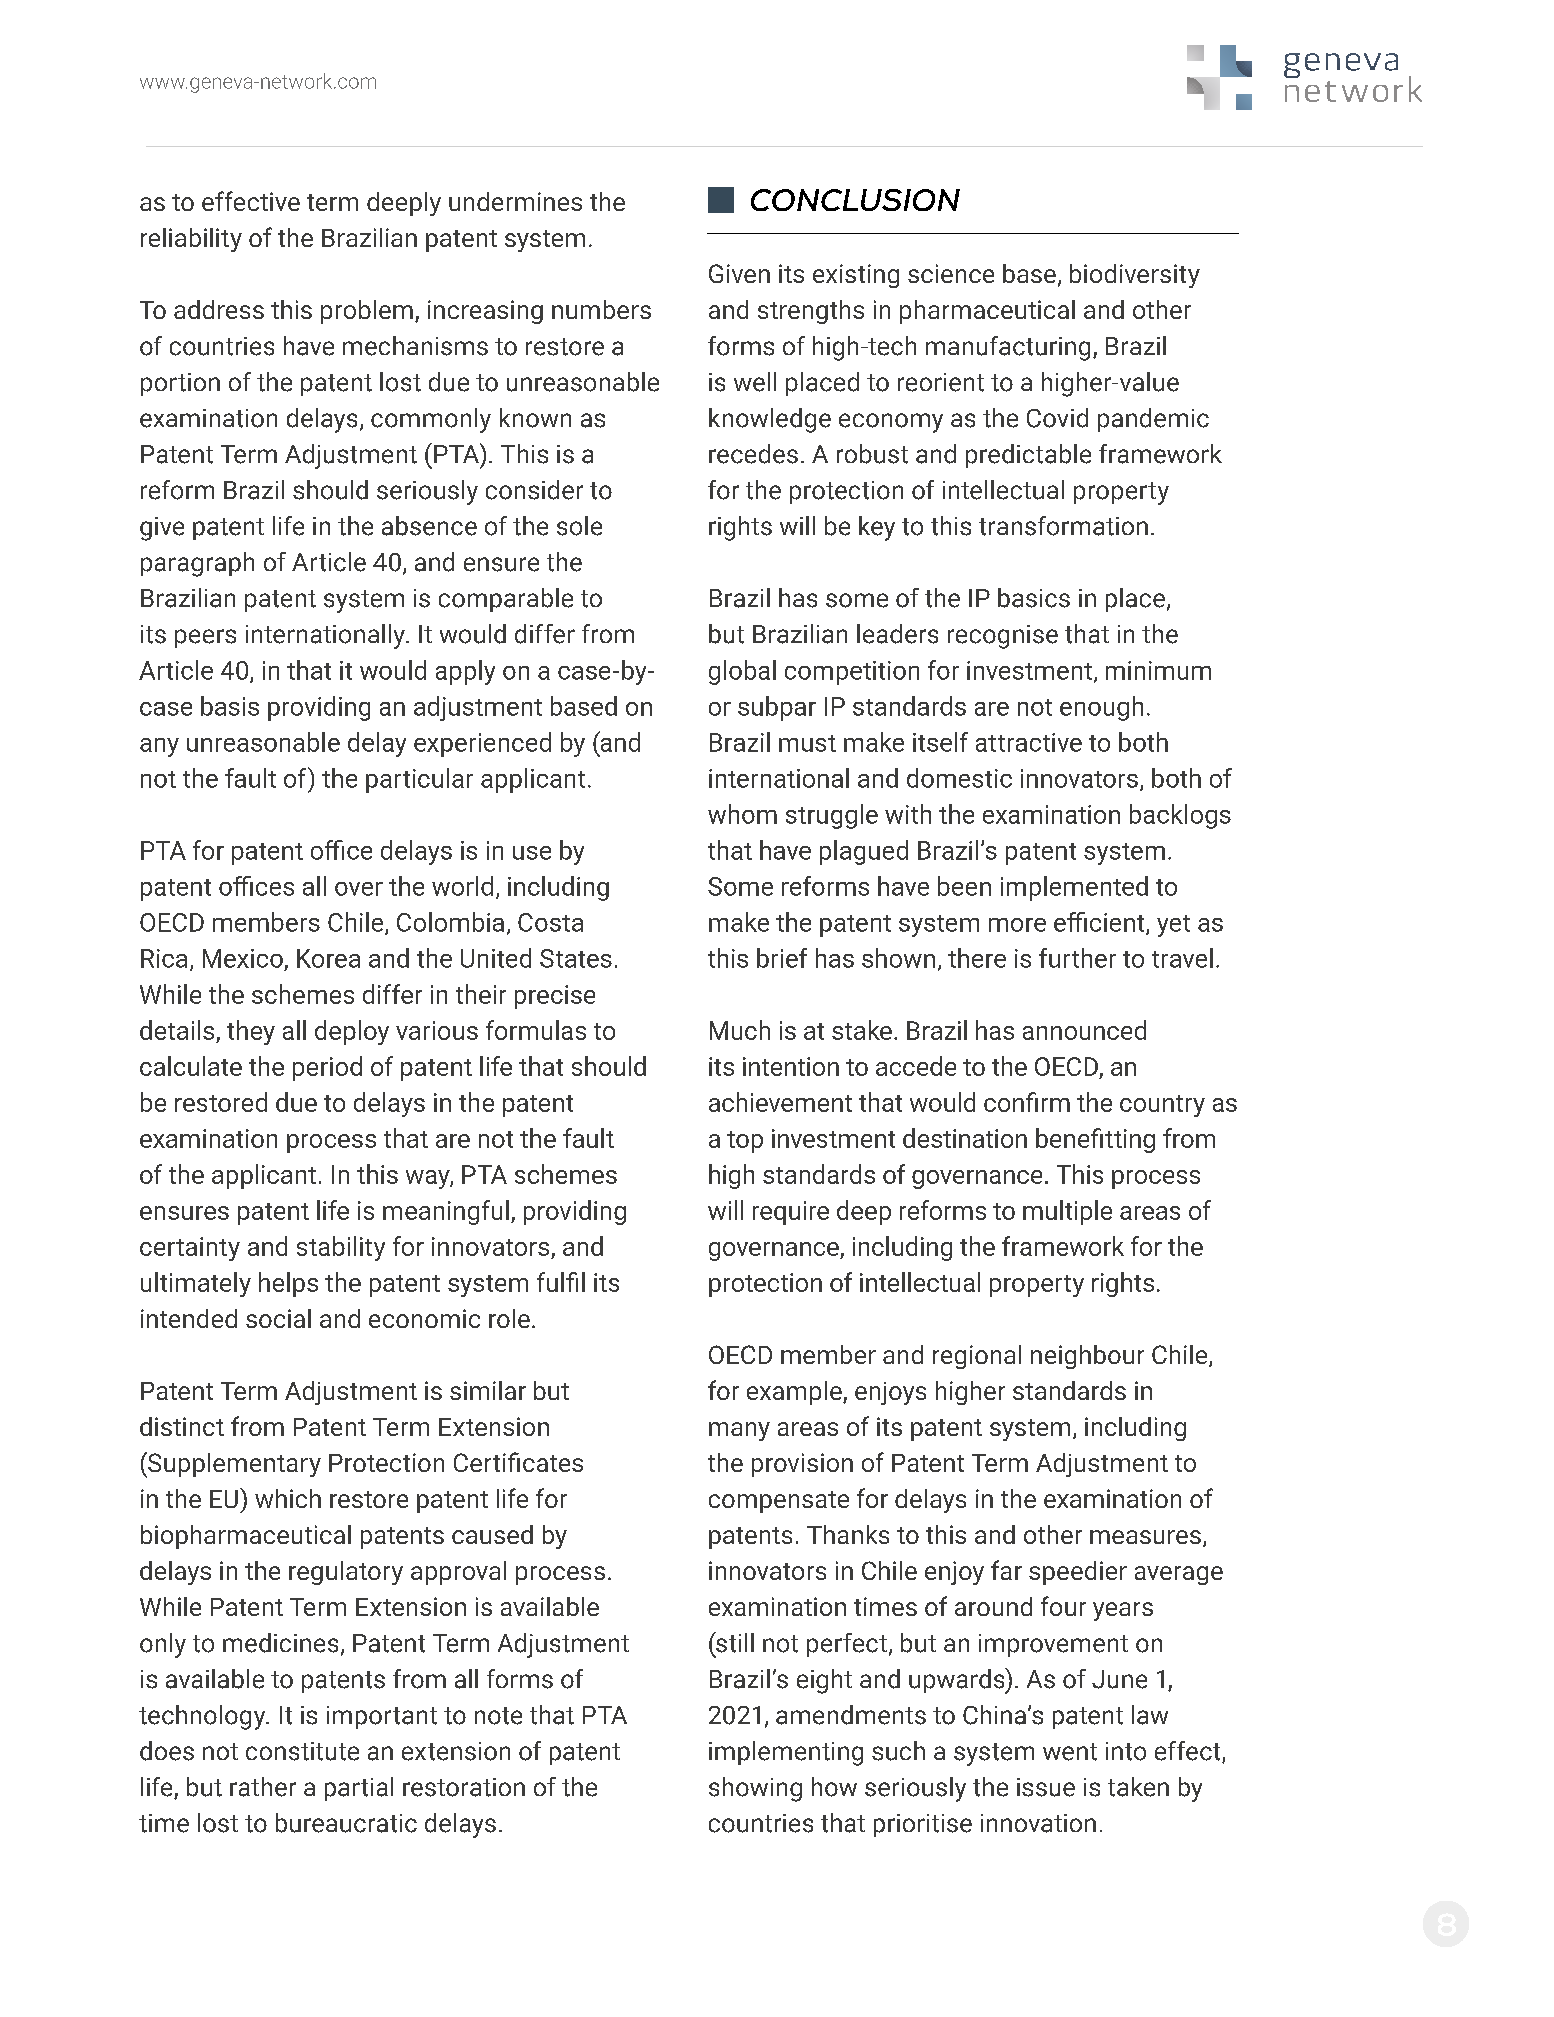 The image size is (1554, 2017). I want to click on biodiversity, so click(1135, 276).
